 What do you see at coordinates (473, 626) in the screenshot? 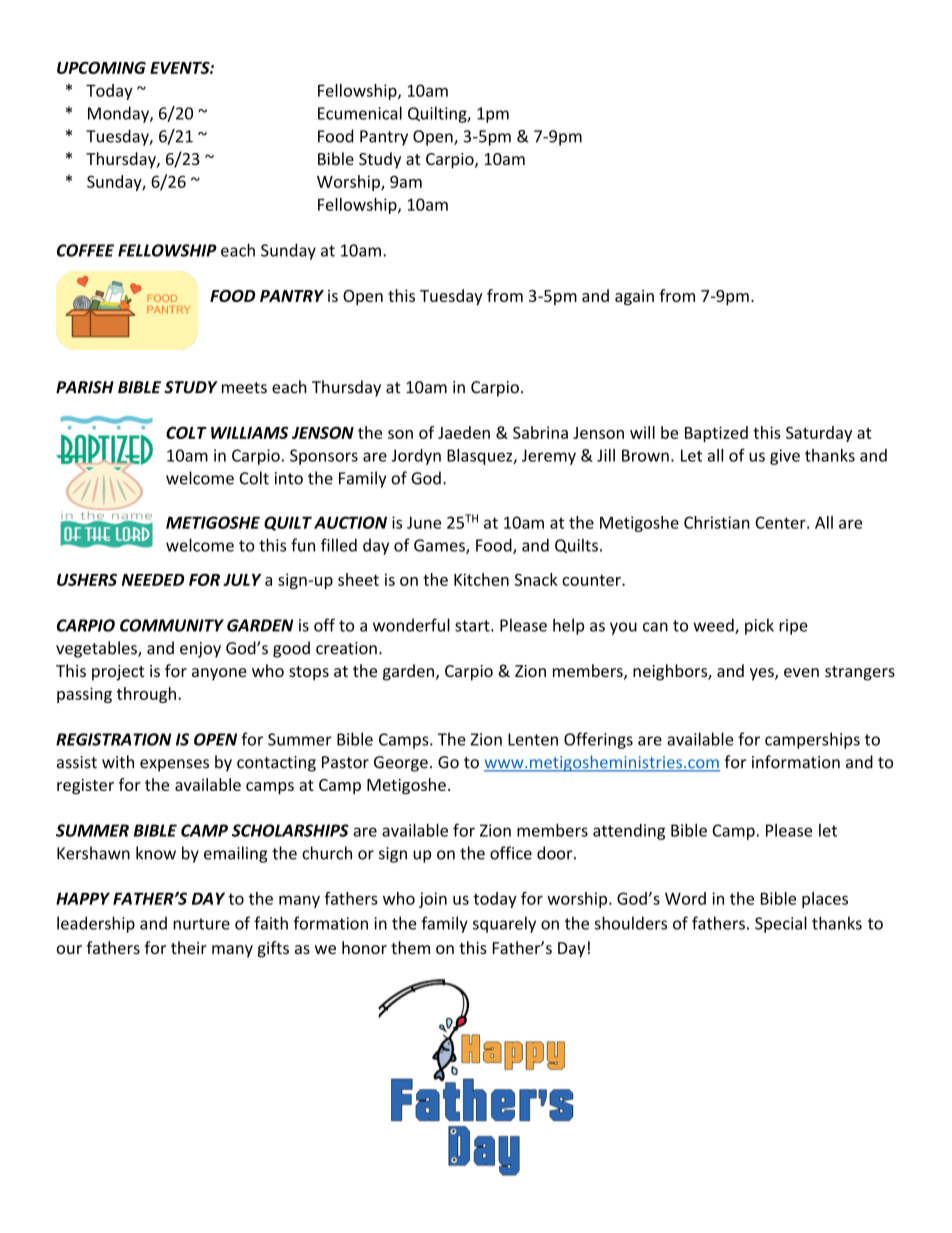
I see `start` at bounding box center [473, 626].
